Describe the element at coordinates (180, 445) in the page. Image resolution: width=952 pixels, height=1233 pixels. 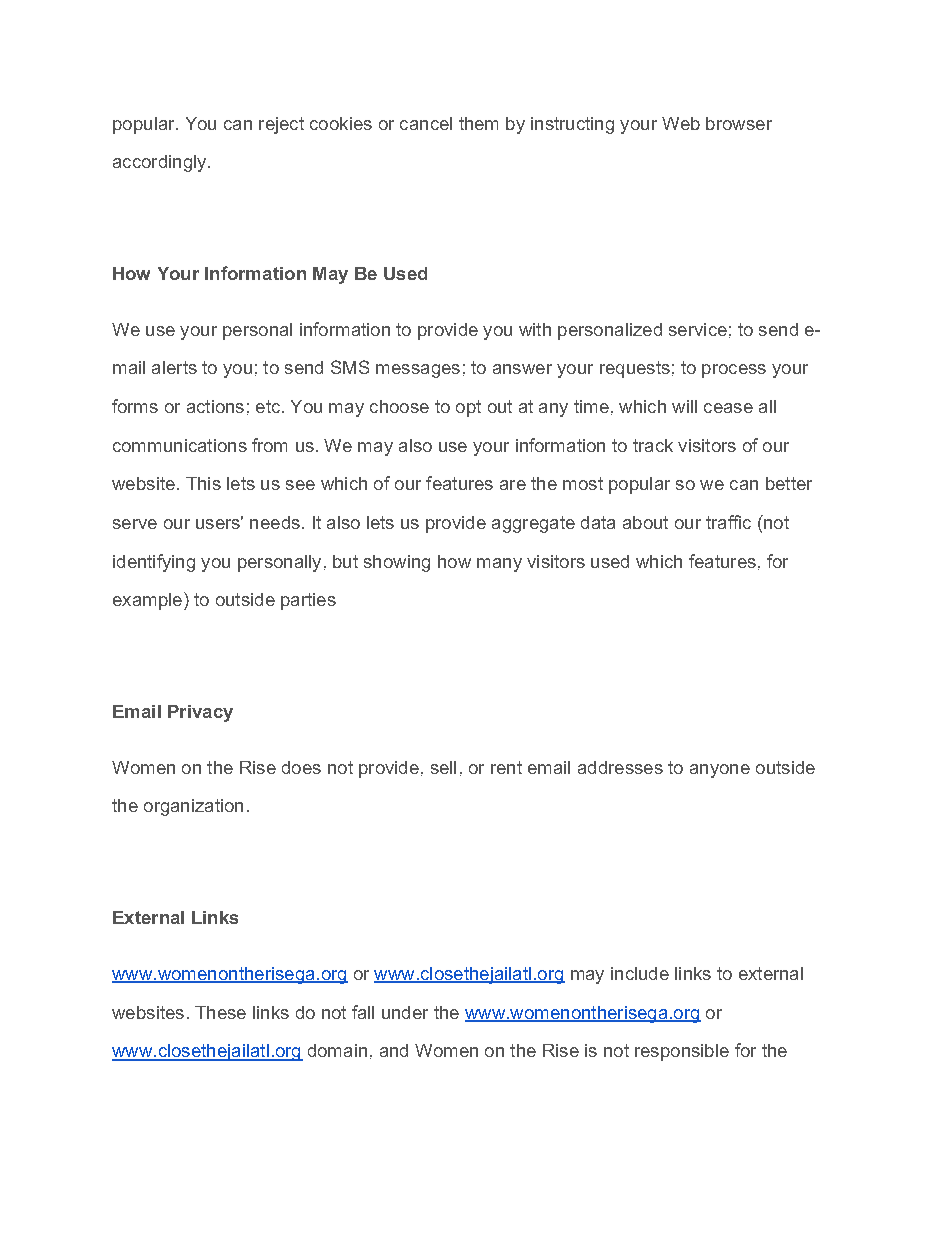
I see `communications` at that location.
